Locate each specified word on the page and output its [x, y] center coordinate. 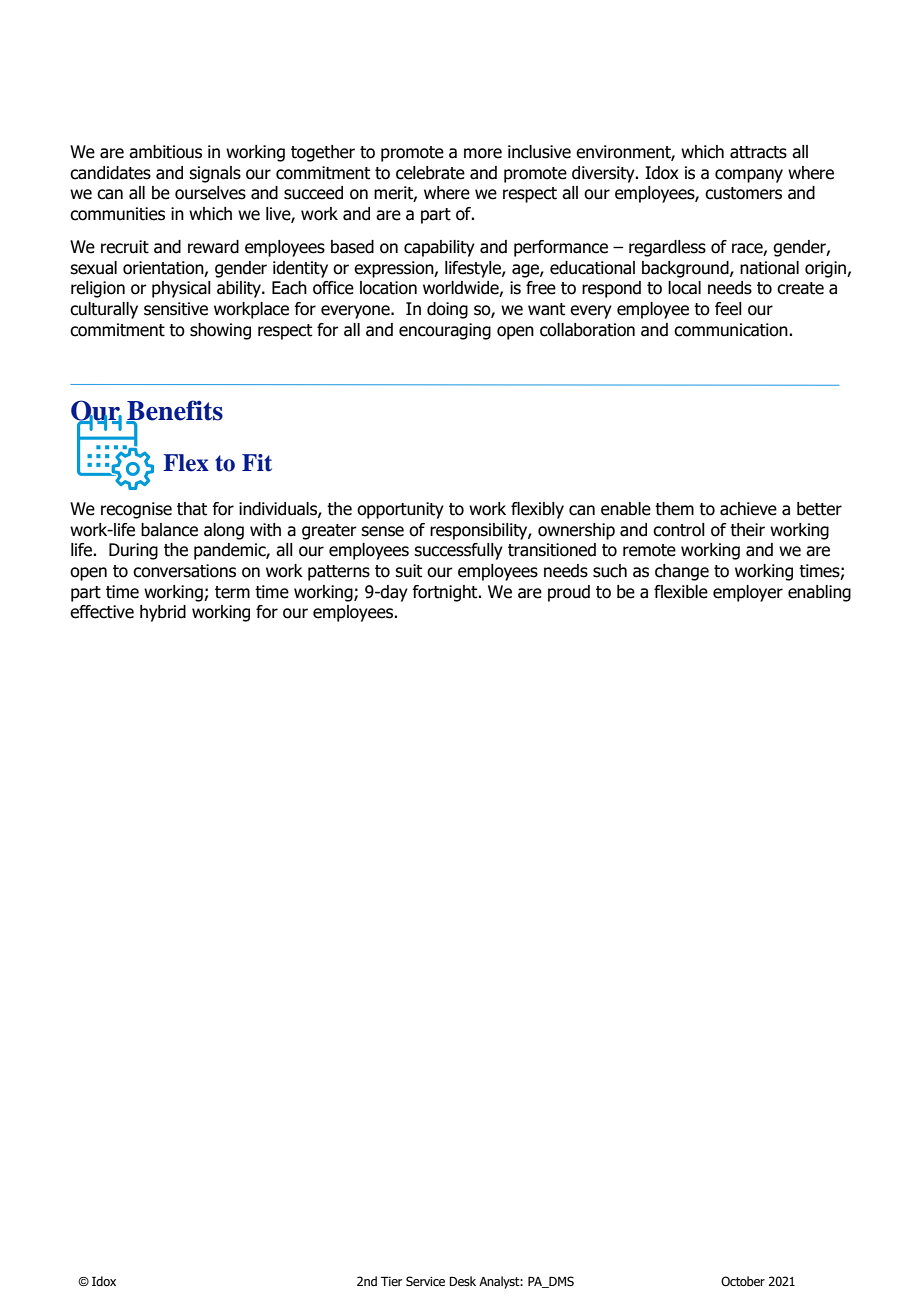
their [747, 530]
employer [748, 593]
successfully [458, 551]
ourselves [210, 193]
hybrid [163, 613]
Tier [391, 1281]
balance [169, 530]
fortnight [446, 593]
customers [743, 193]
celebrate [430, 173]
